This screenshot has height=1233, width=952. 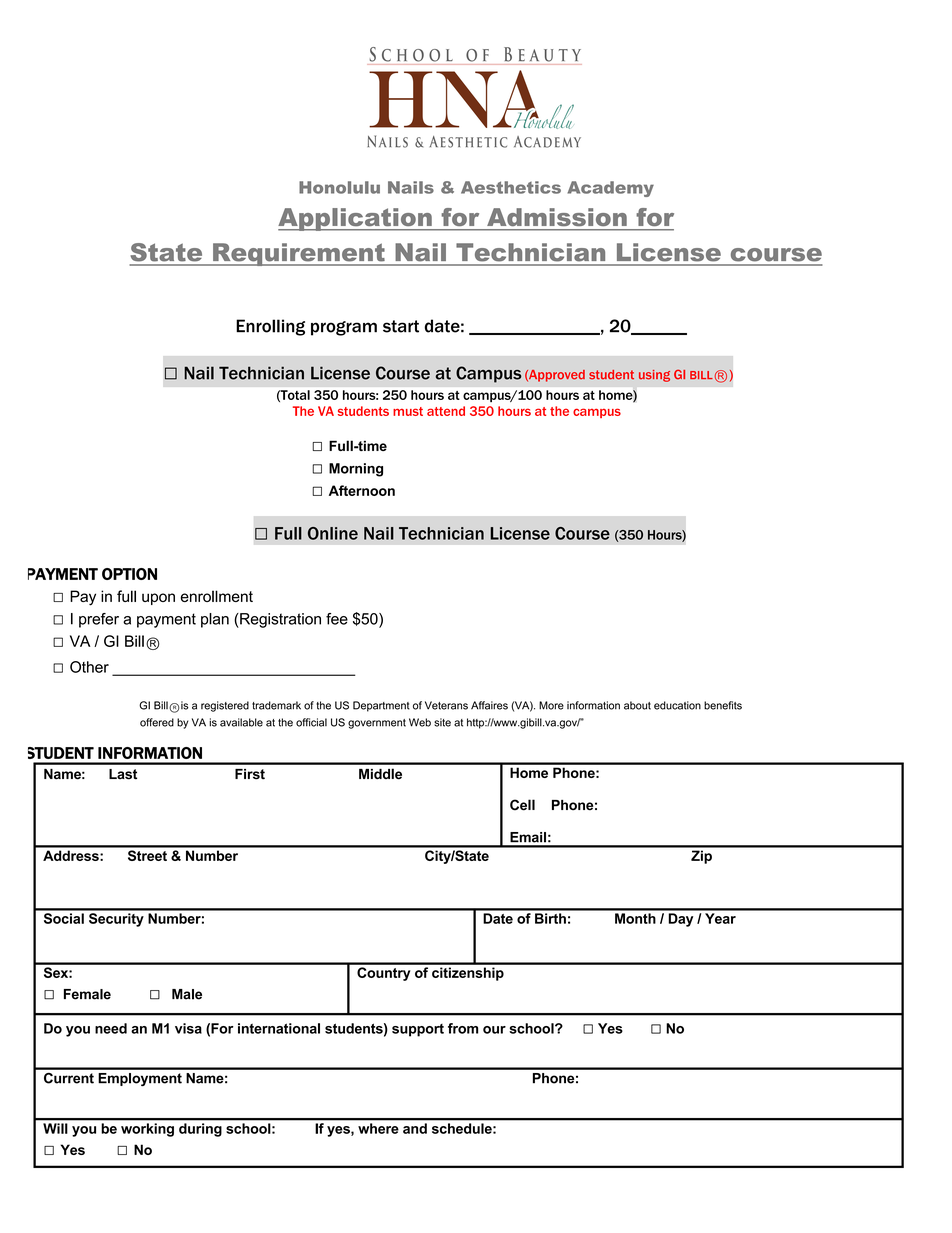 What do you see at coordinates (140, 1079) in the screenshot?
I see `Employment` at bounding box center [140, 1079].
